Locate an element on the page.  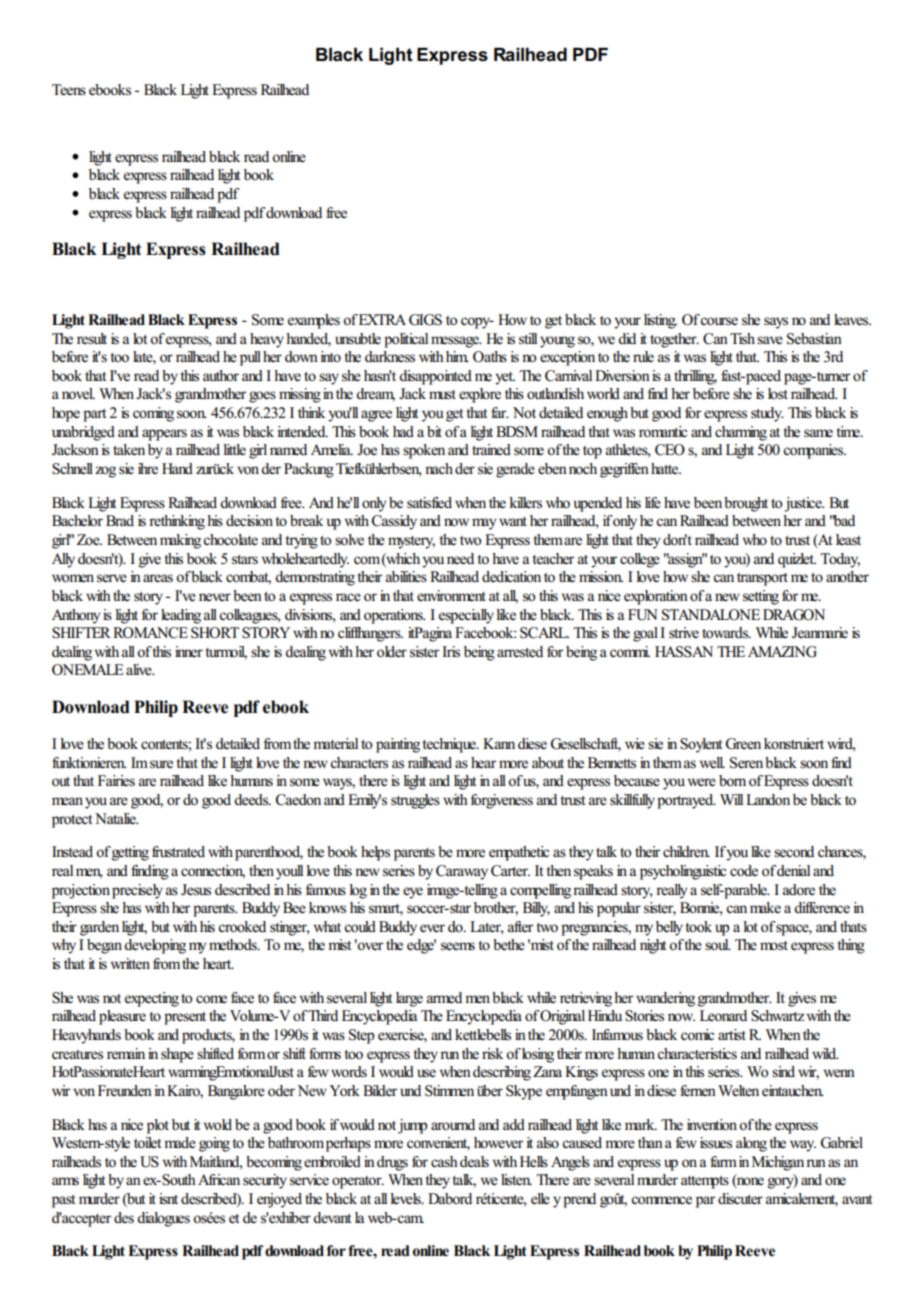
HASSAN is located at coordinates (684, 652).
